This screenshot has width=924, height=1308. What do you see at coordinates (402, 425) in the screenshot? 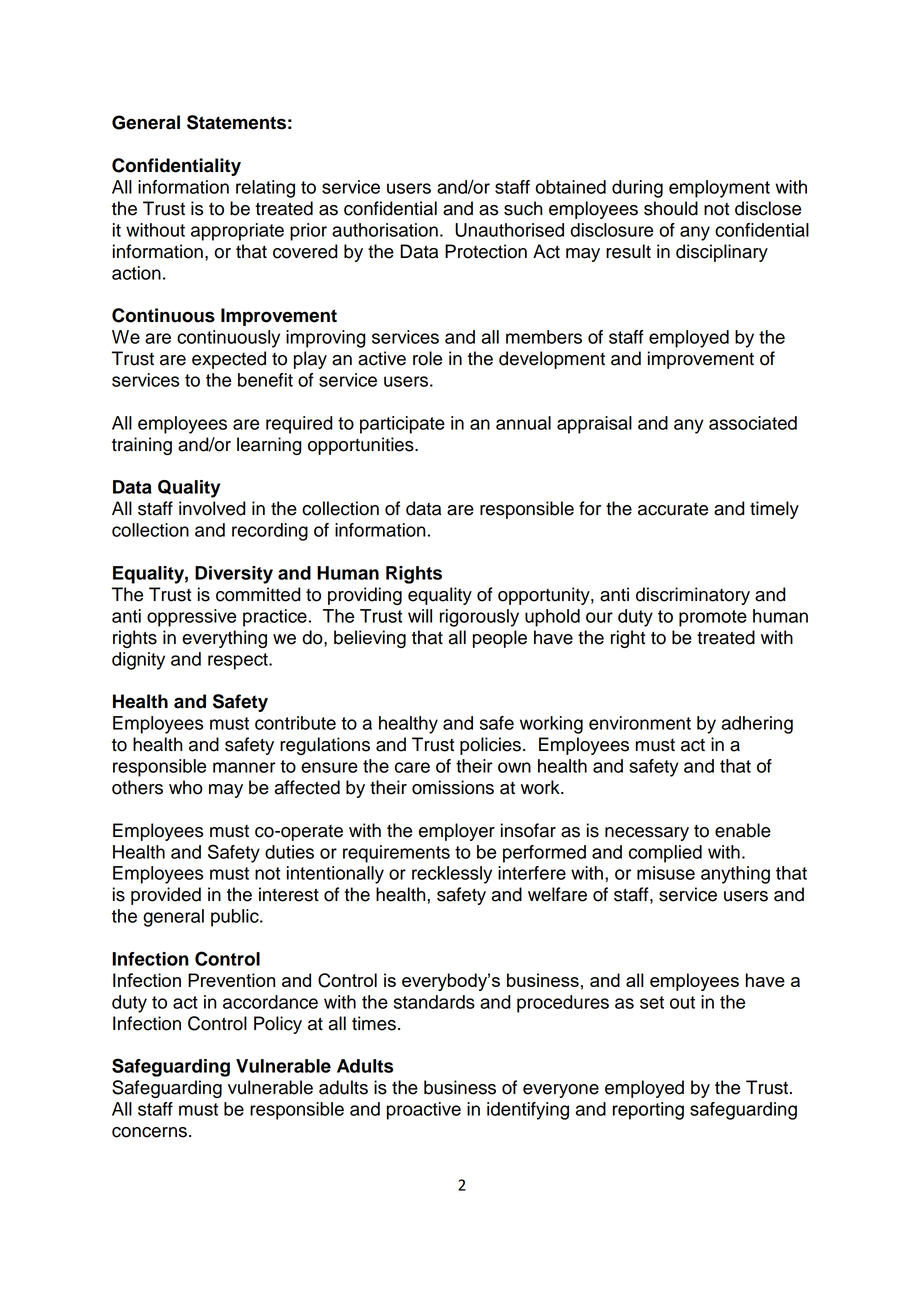
I see `participate` at bounding box center [402, 425].
